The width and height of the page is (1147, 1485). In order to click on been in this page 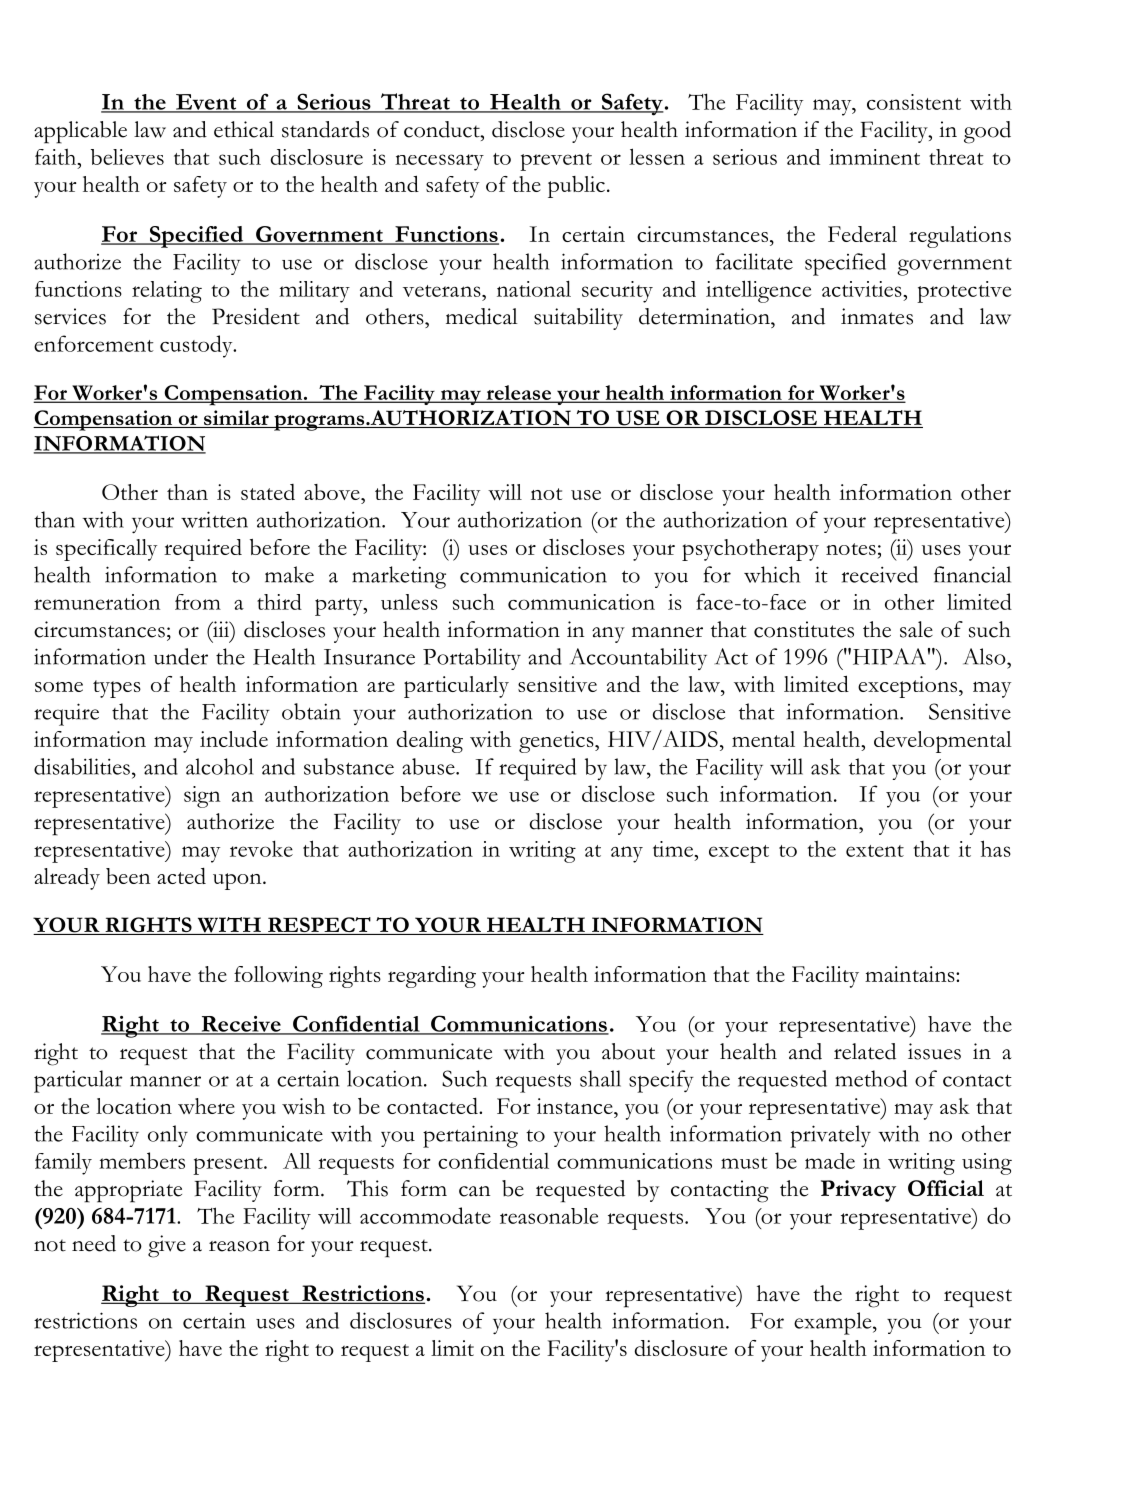, I will do `click(128, 876)`.
